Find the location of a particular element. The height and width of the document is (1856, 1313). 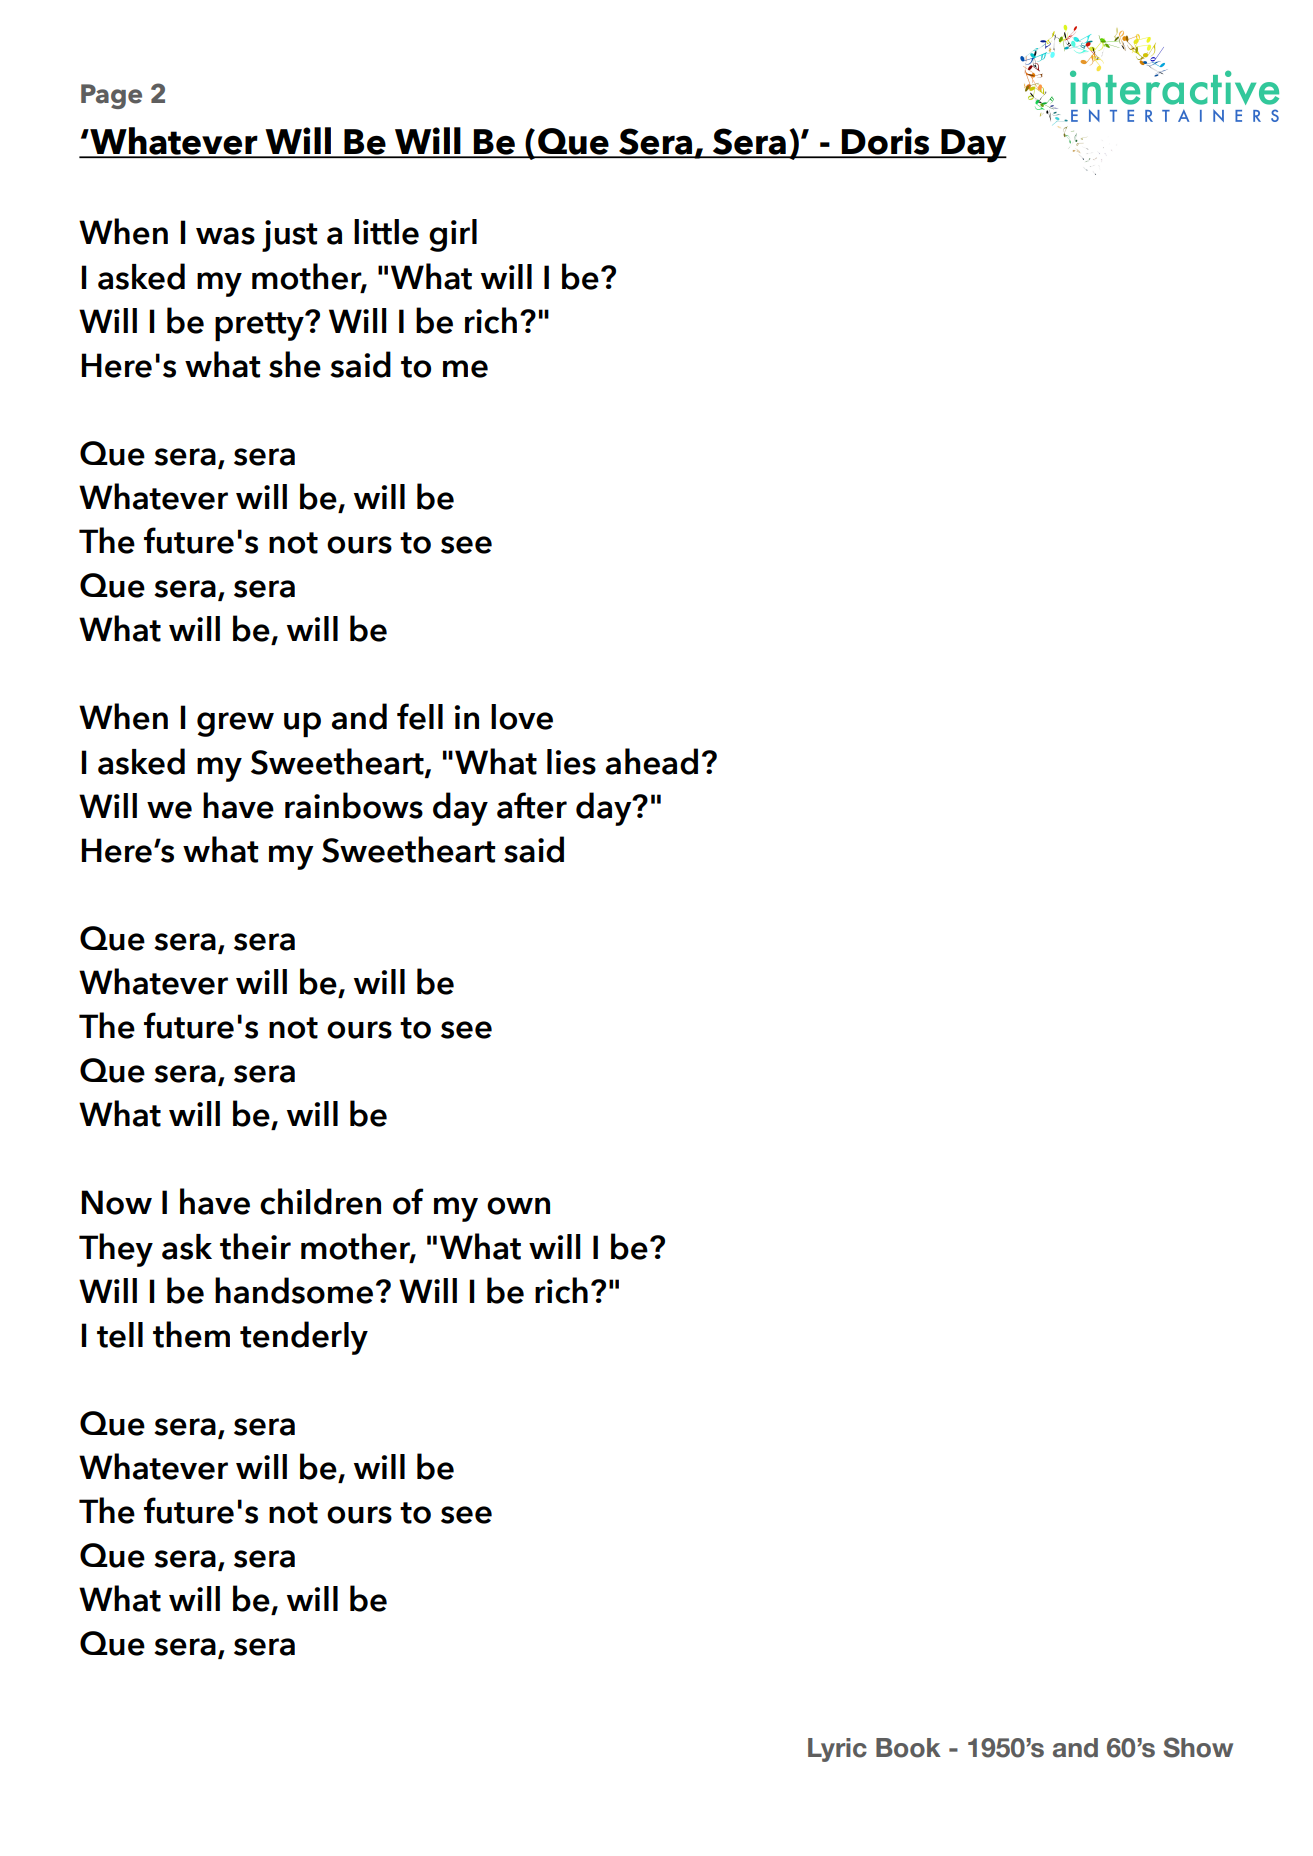

she is located at coordinates (295, 364).
